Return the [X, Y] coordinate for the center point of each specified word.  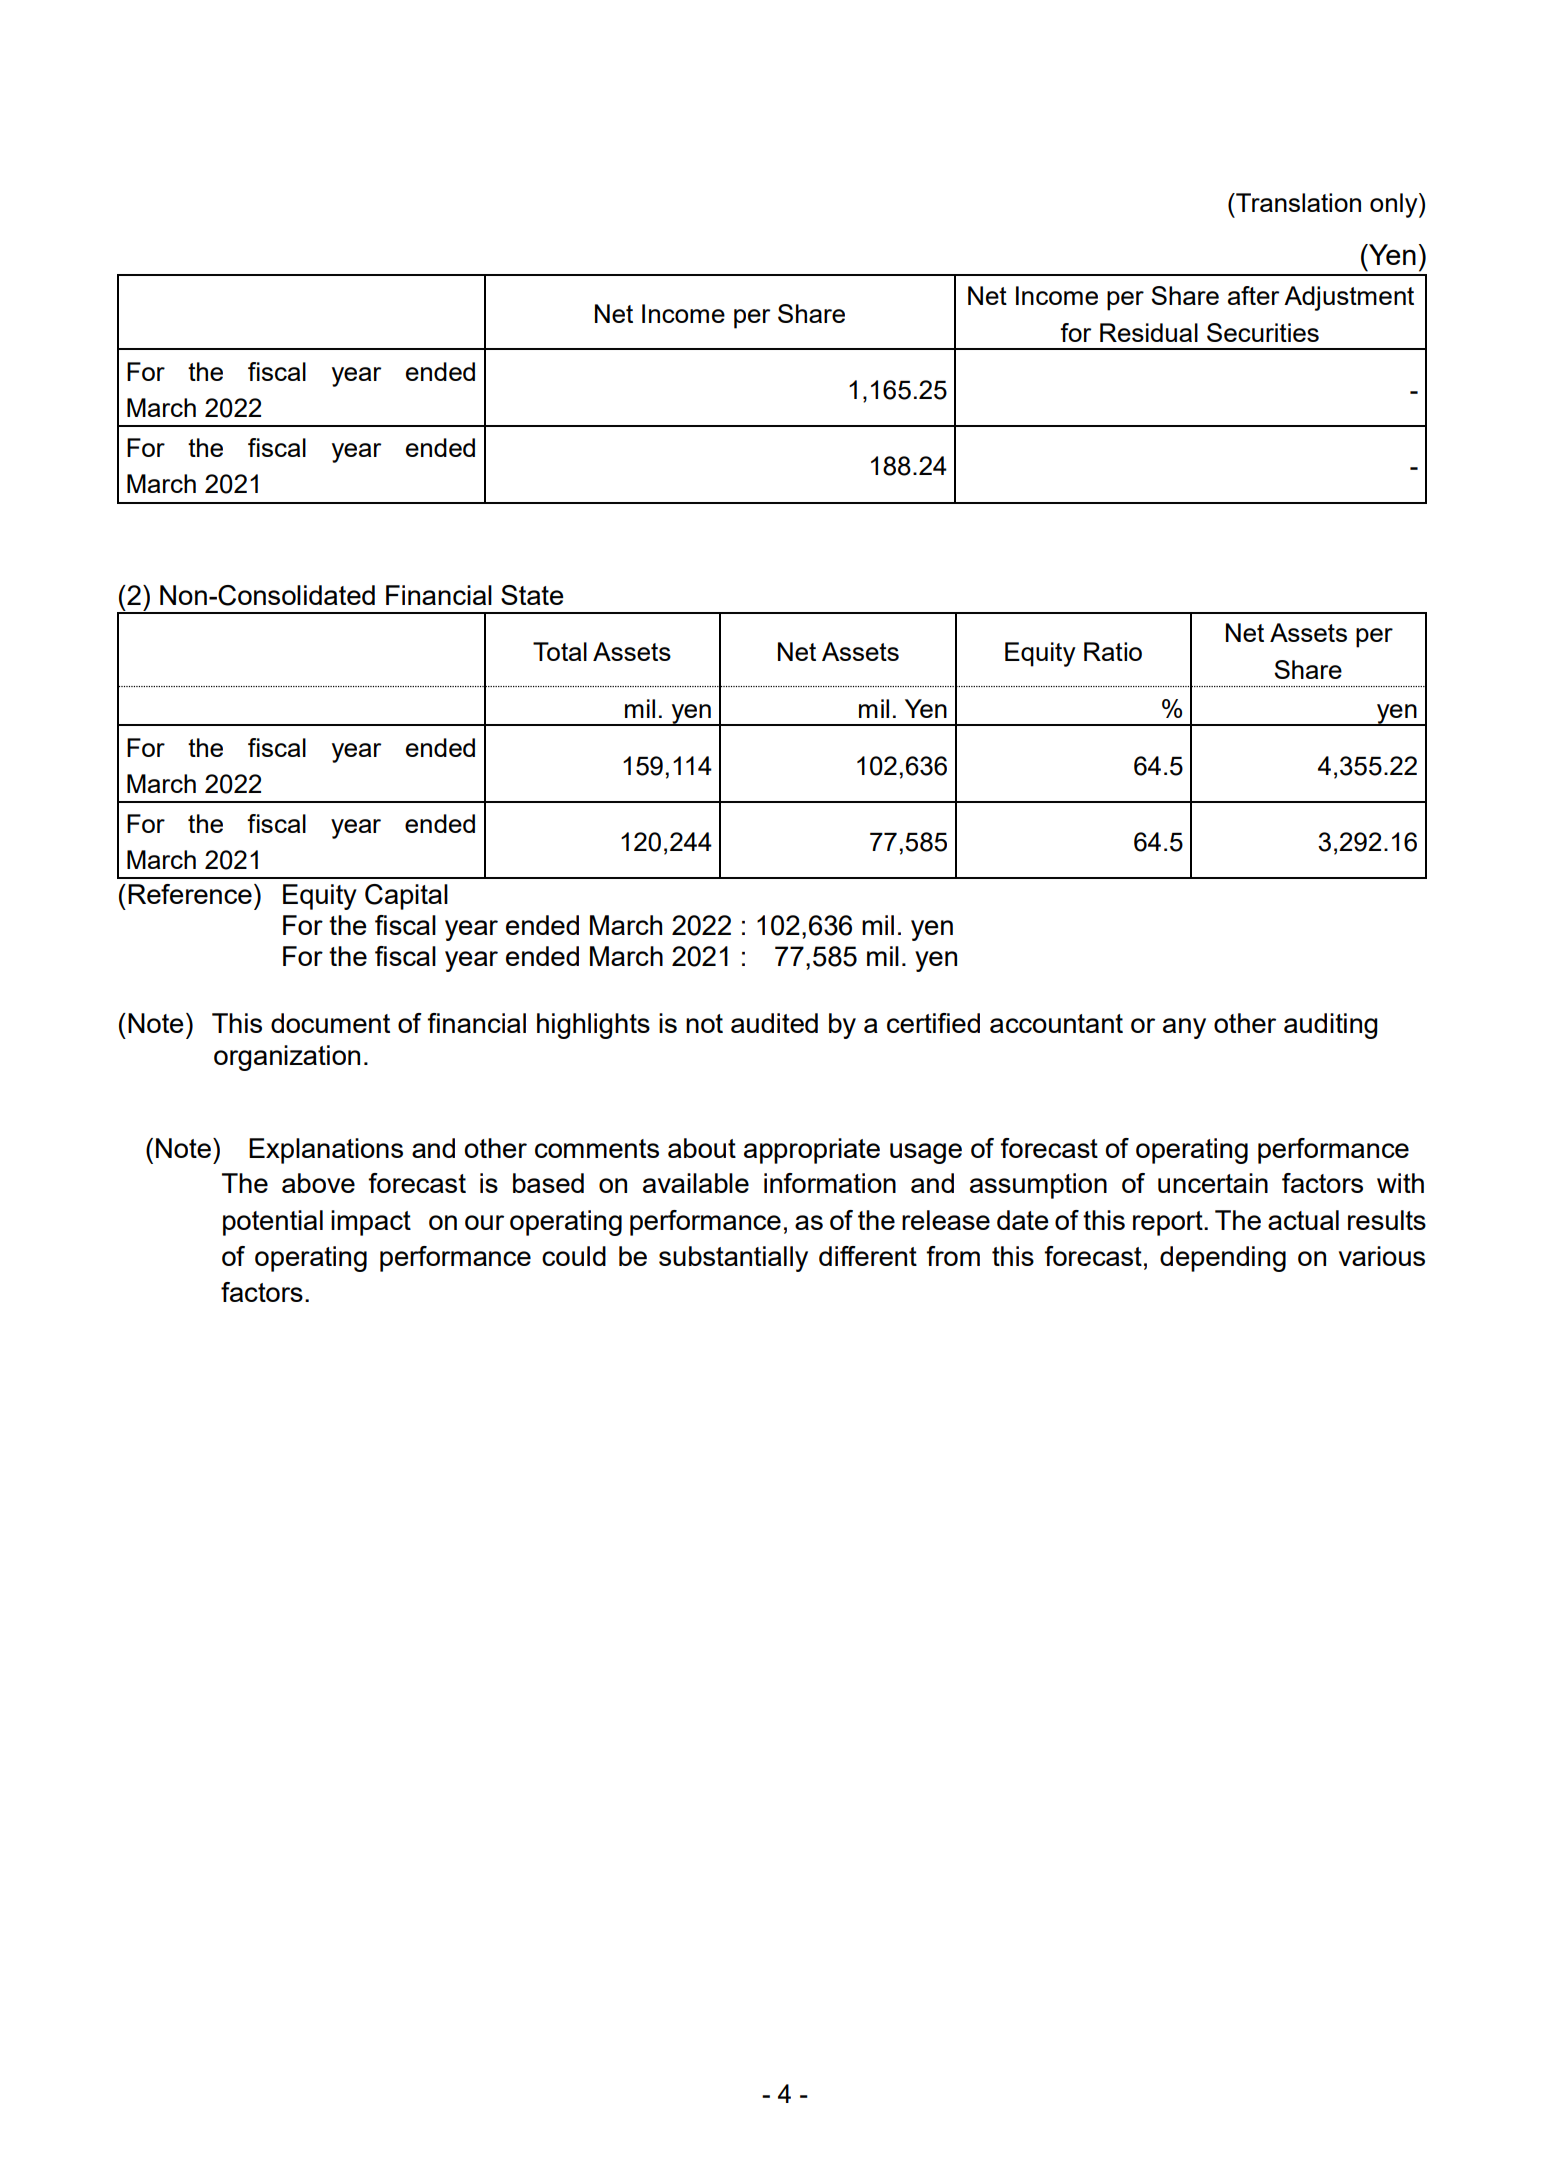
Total [560, 651]
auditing [1330, 1026]
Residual [1149, 332]
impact [371, 1223]
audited [774, 1023]
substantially [733, 1259]
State [532, 595]
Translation [1297, 202]
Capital [406, 897]
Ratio [1113, 651]
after [1253, 295]
